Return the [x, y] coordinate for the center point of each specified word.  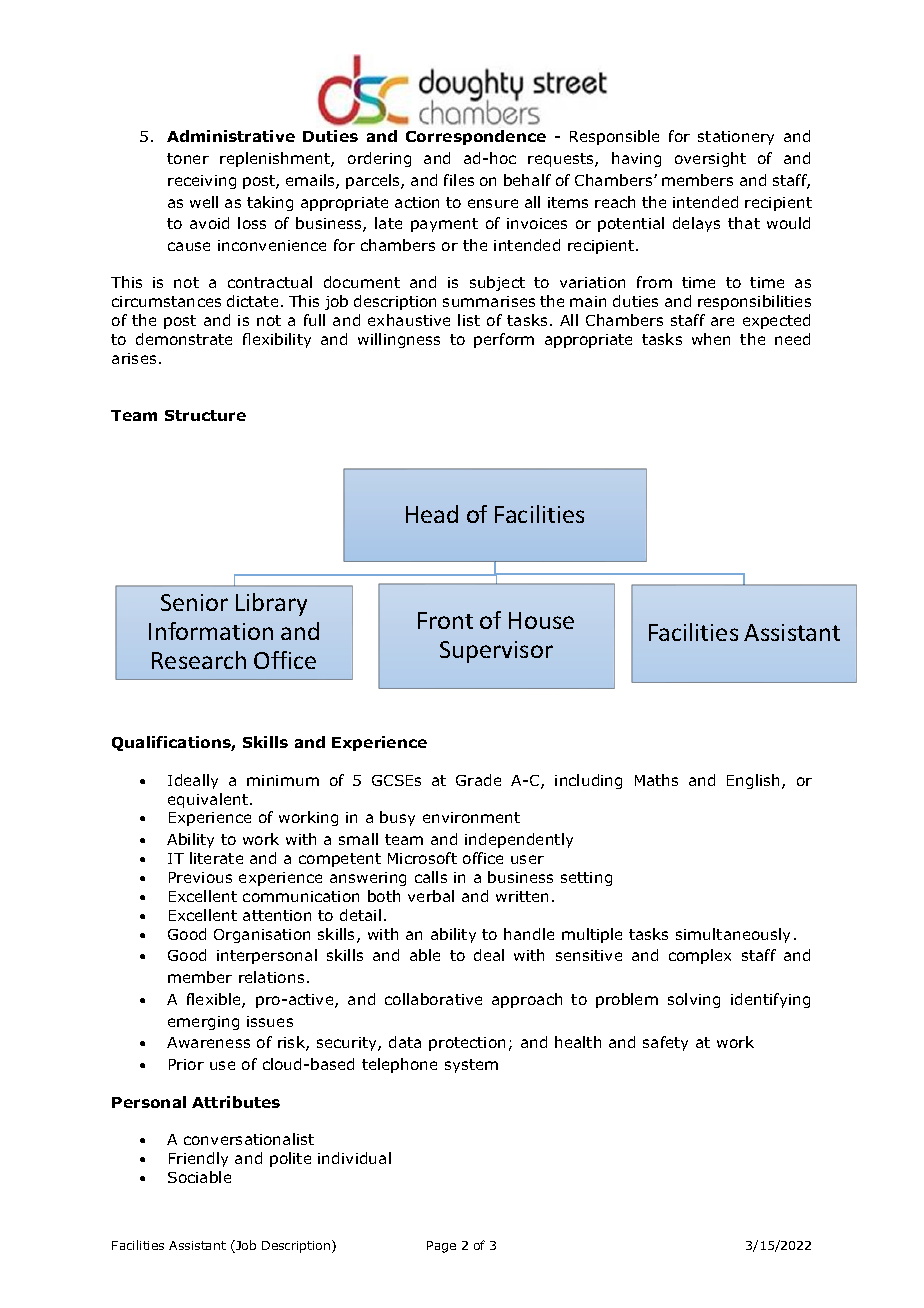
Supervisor [496, 652]
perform [504, 340]
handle [529, 934]
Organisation [262, 936]
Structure [205, 415]
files [459, 180]
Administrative [231, 136]
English [755, 781]
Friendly [198, 1159]
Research [199, 660]
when [711, 339]
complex [700, 956]
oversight [710, 159]
